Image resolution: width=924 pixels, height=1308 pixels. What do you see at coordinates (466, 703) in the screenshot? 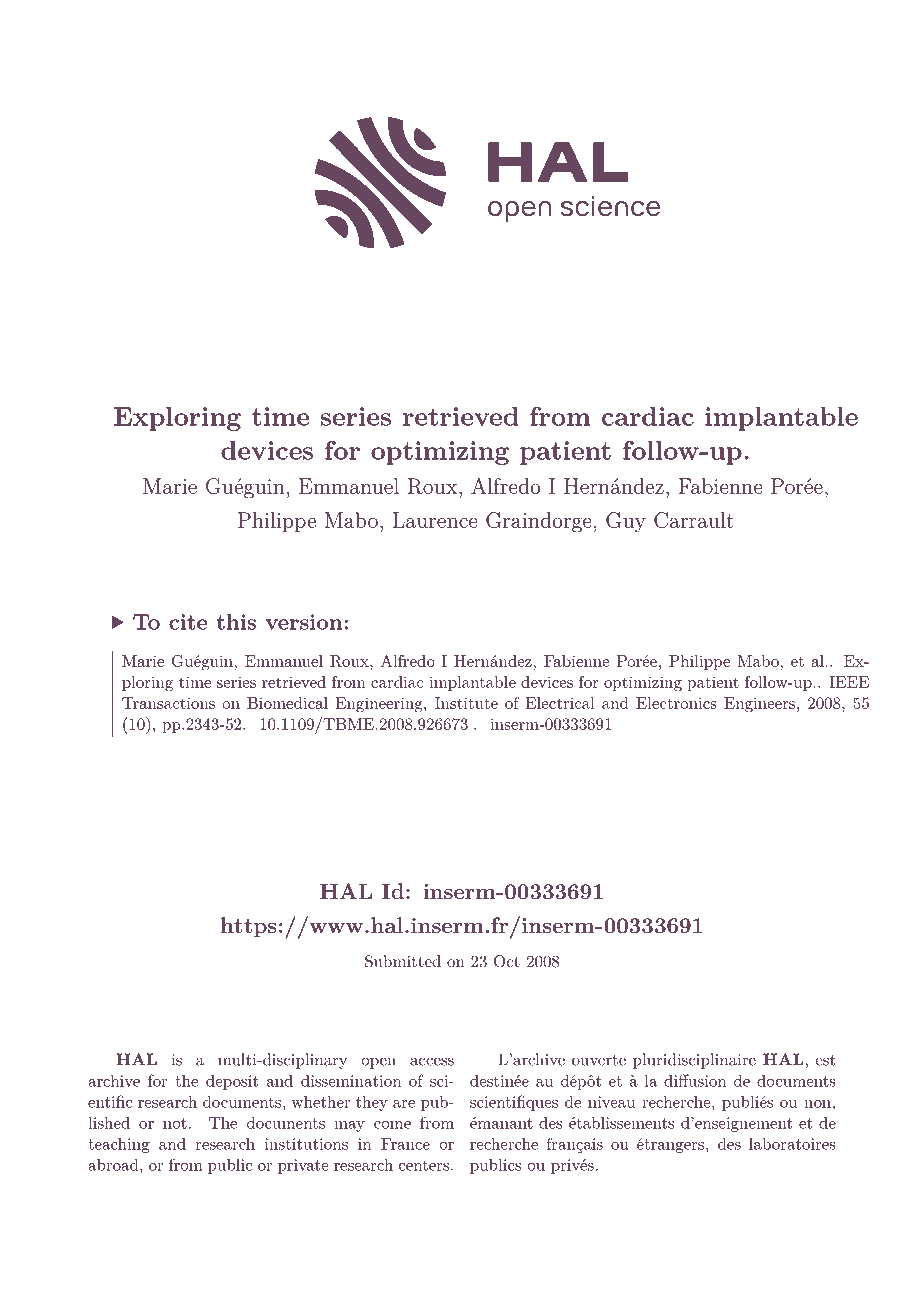
I see `Institute` at bounding box center [466, 703].
